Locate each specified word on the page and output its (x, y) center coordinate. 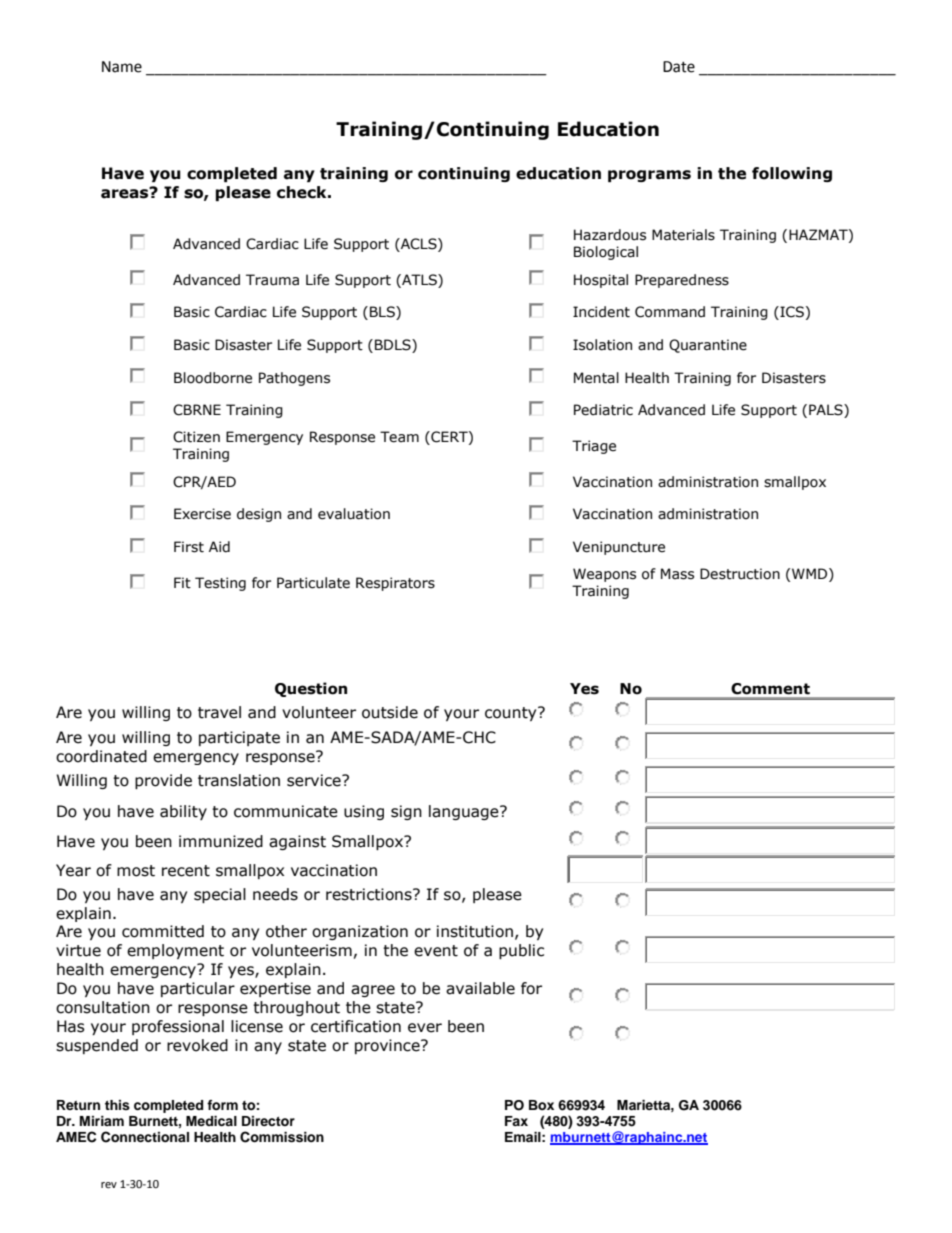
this (117, 1105)
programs (649, 176)
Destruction (740, 574)
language (465, 812)
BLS (383, 313)
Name (122, 67)
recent (186, 871)
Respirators (395, 584)
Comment (770, 689)
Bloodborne (213, 378)
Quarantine (708, 346)
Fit (182, 583)
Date (679, 67)
